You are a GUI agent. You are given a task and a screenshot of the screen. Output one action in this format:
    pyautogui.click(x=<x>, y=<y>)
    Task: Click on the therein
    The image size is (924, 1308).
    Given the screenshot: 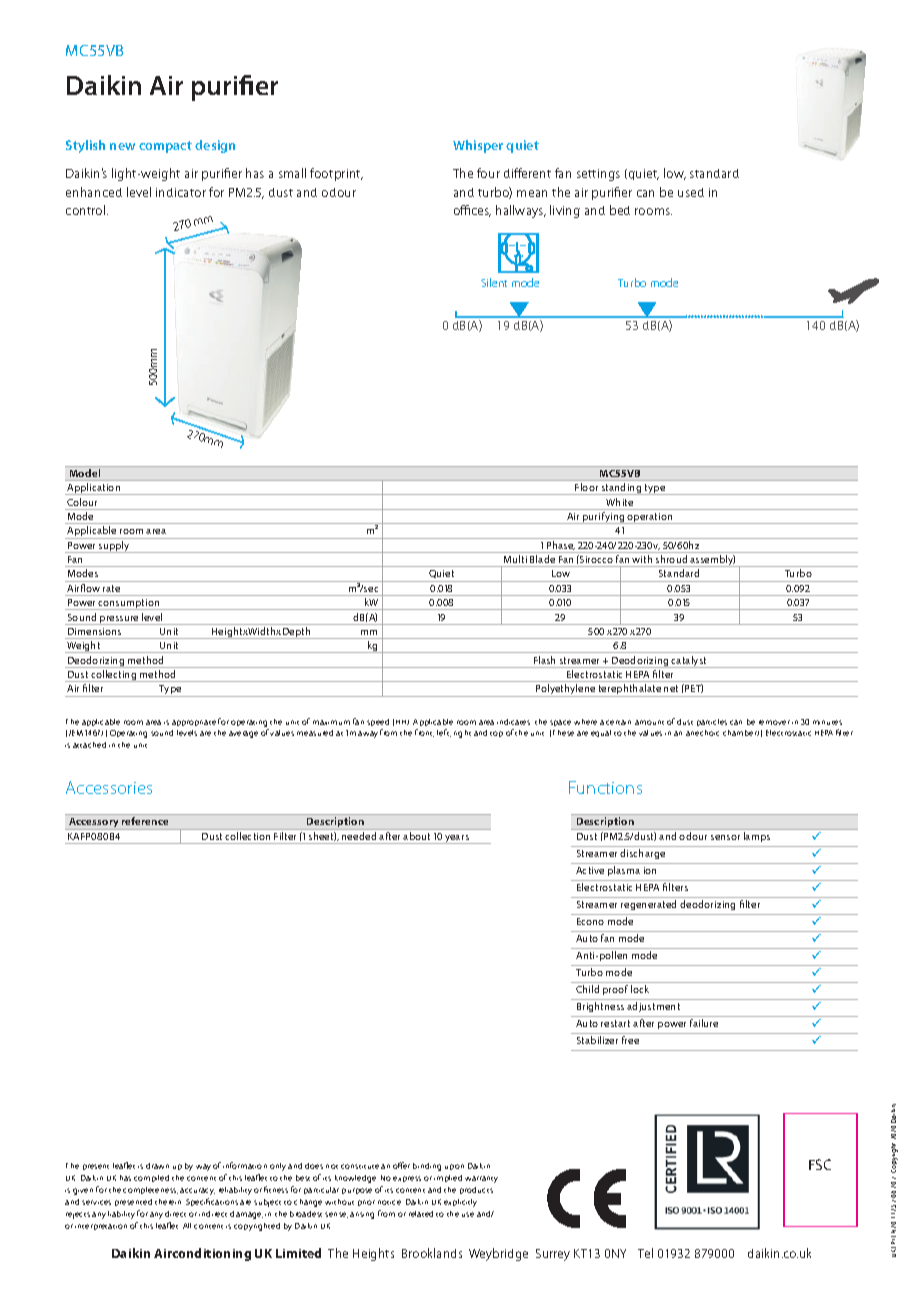 What is the action you would take?
    pyautogui.click(x=168, y=1202)
